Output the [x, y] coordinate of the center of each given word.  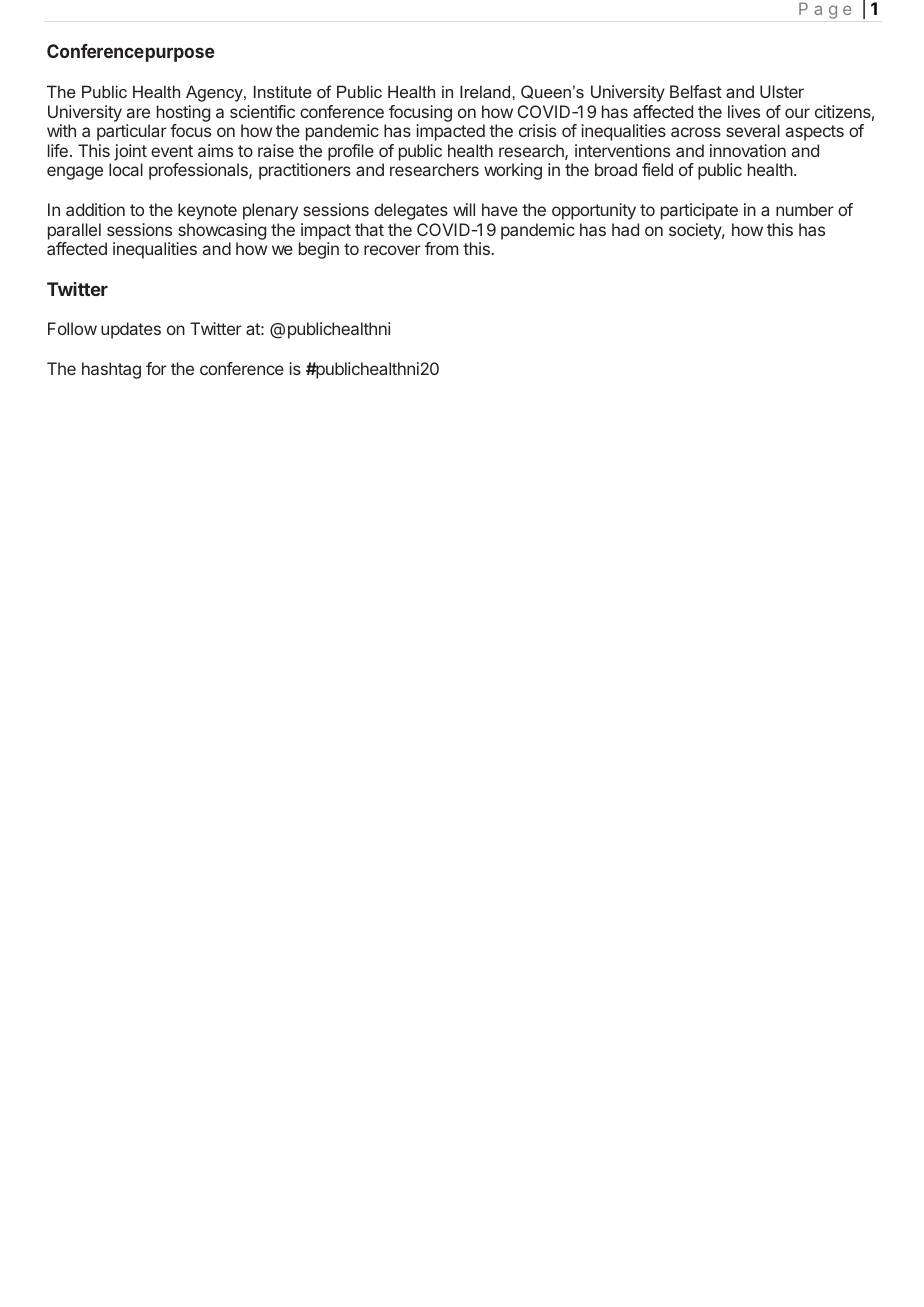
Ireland [486, 91]
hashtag [111, 370]
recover [392, 250]
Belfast [696, 91]
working [513, 171]
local [126, 169]
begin [319, 250]
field [657, 169]
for [156, 368]
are [138, 113]
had [625, 229]
